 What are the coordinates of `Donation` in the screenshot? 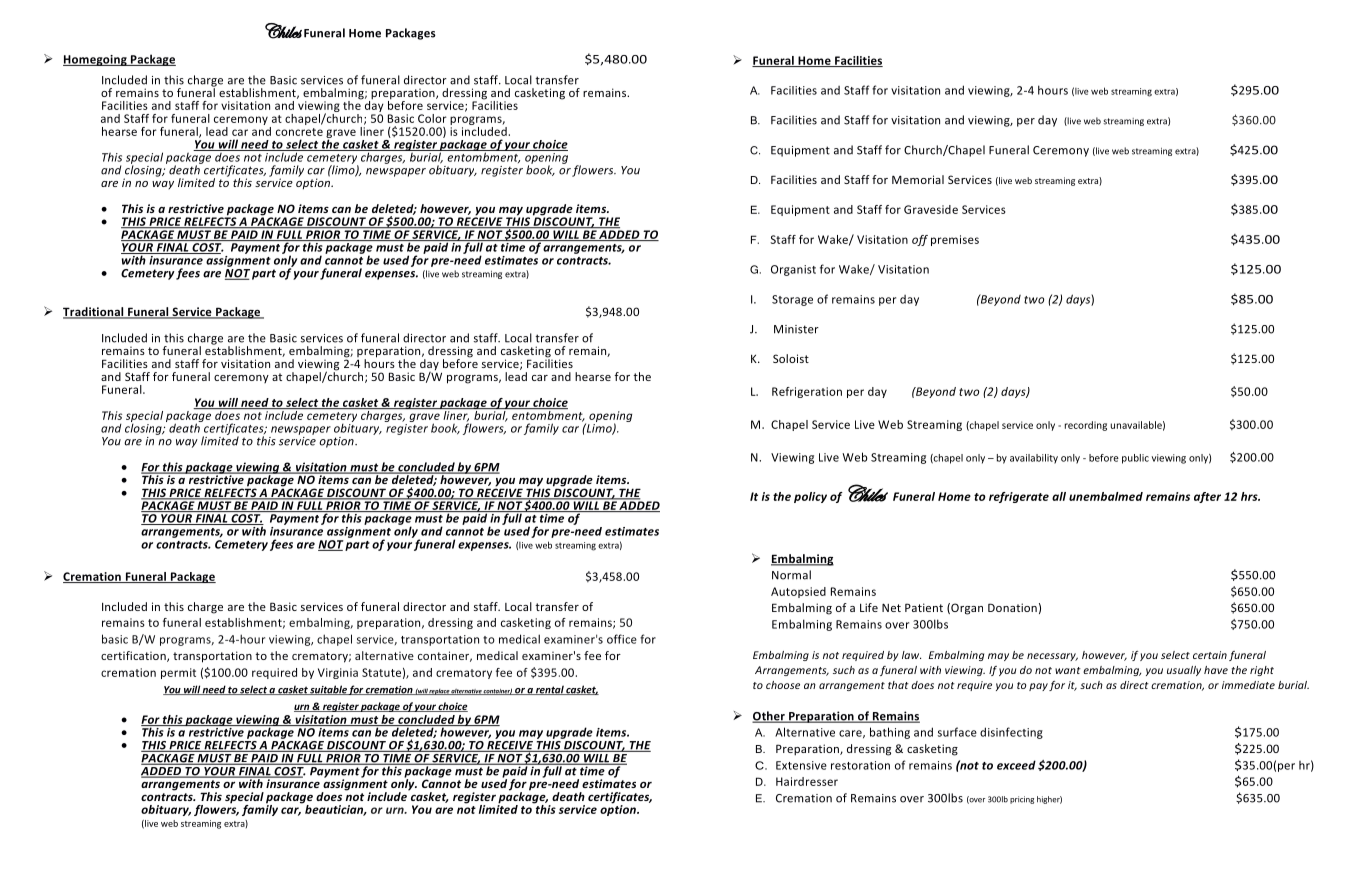 It's located at (1012, 607).
